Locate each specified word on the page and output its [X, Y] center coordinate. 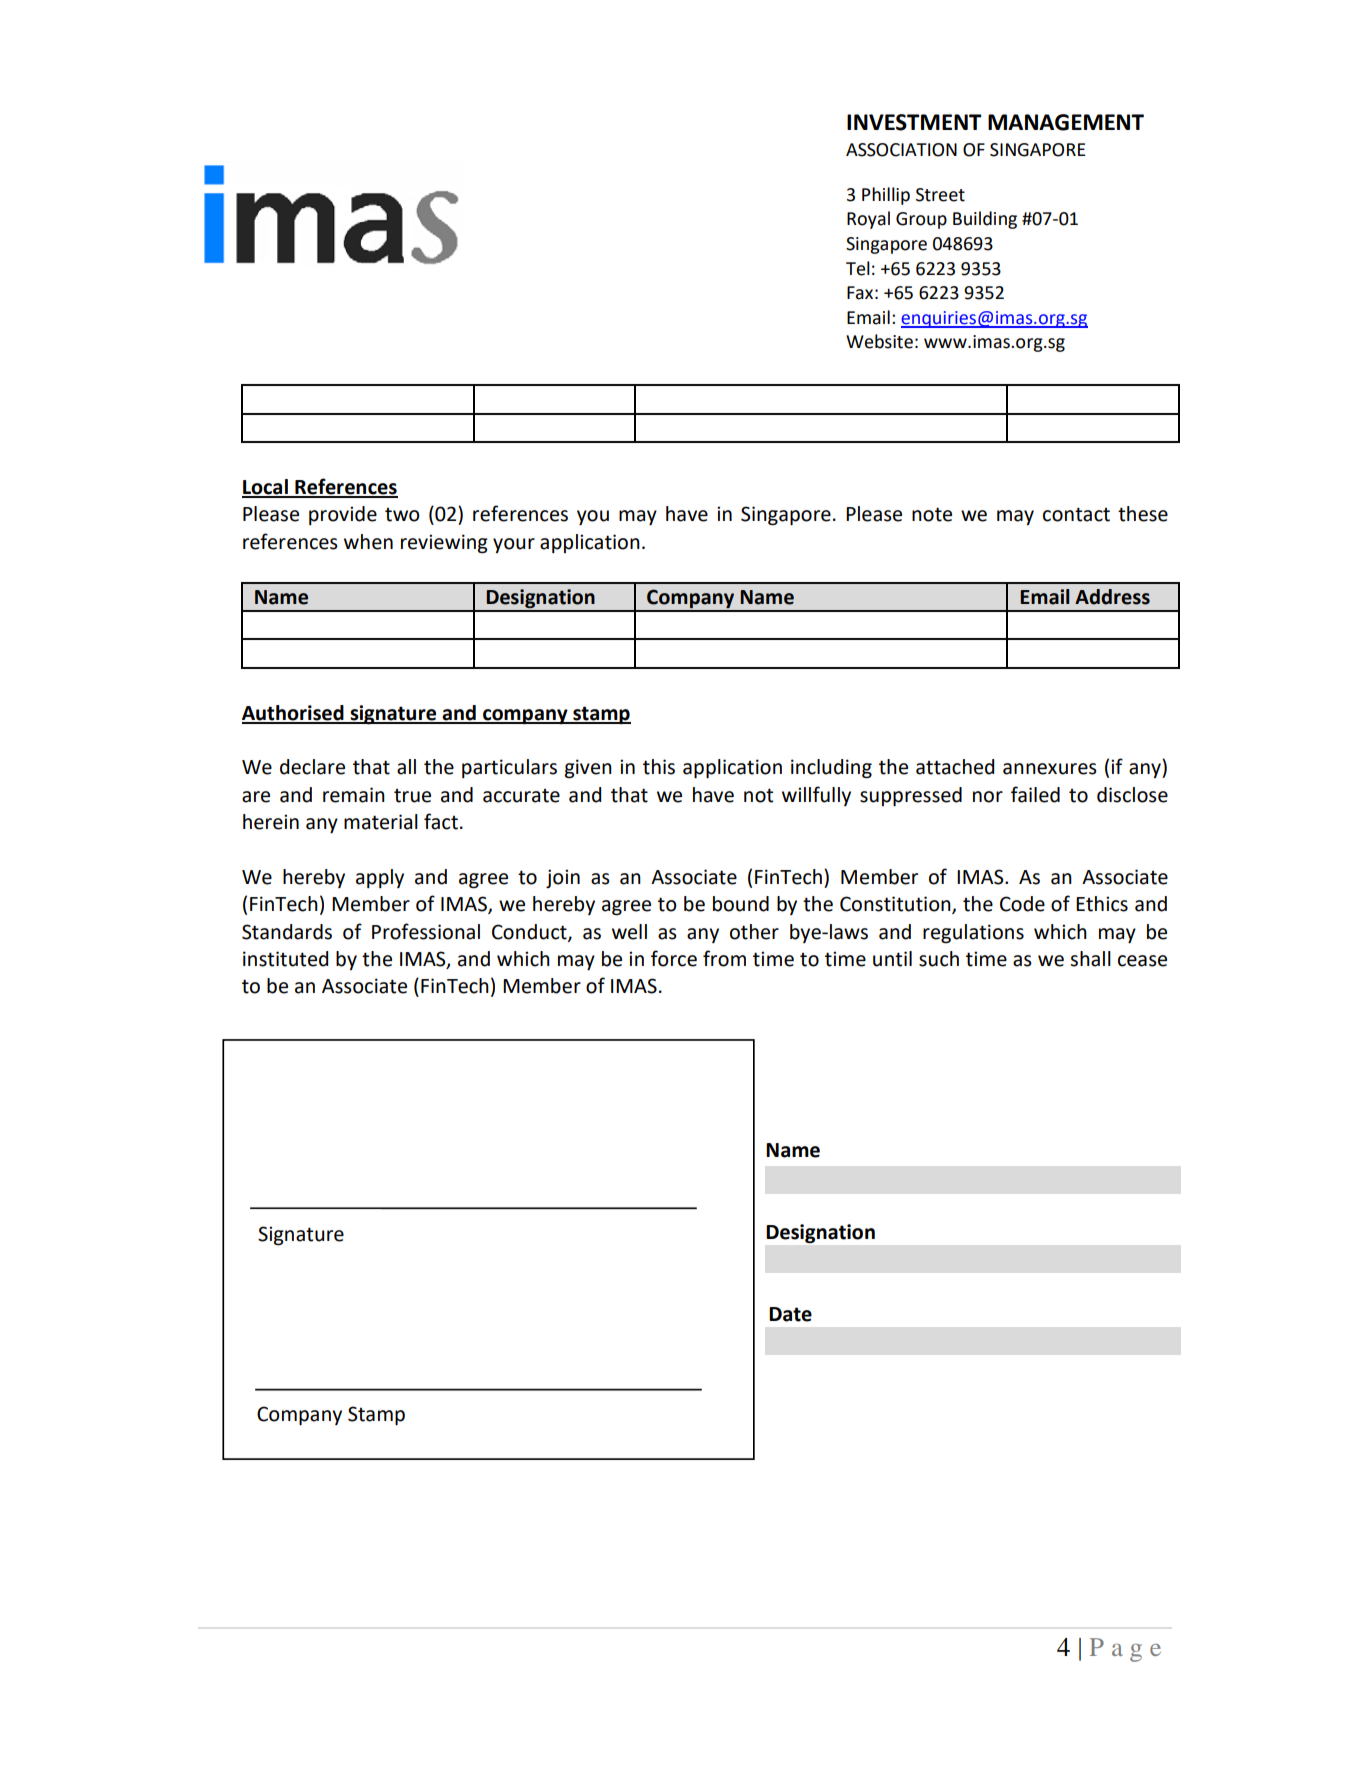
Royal [868, 220]
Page [1125, 1650]
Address [1112, 597]
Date [790, 1314]
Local [266, 488]
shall [1090, 959]
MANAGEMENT [1066, 122]
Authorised [294, 714]
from [724, 958]
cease [1142, 961]
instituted [285, 959]
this [659, 767]
